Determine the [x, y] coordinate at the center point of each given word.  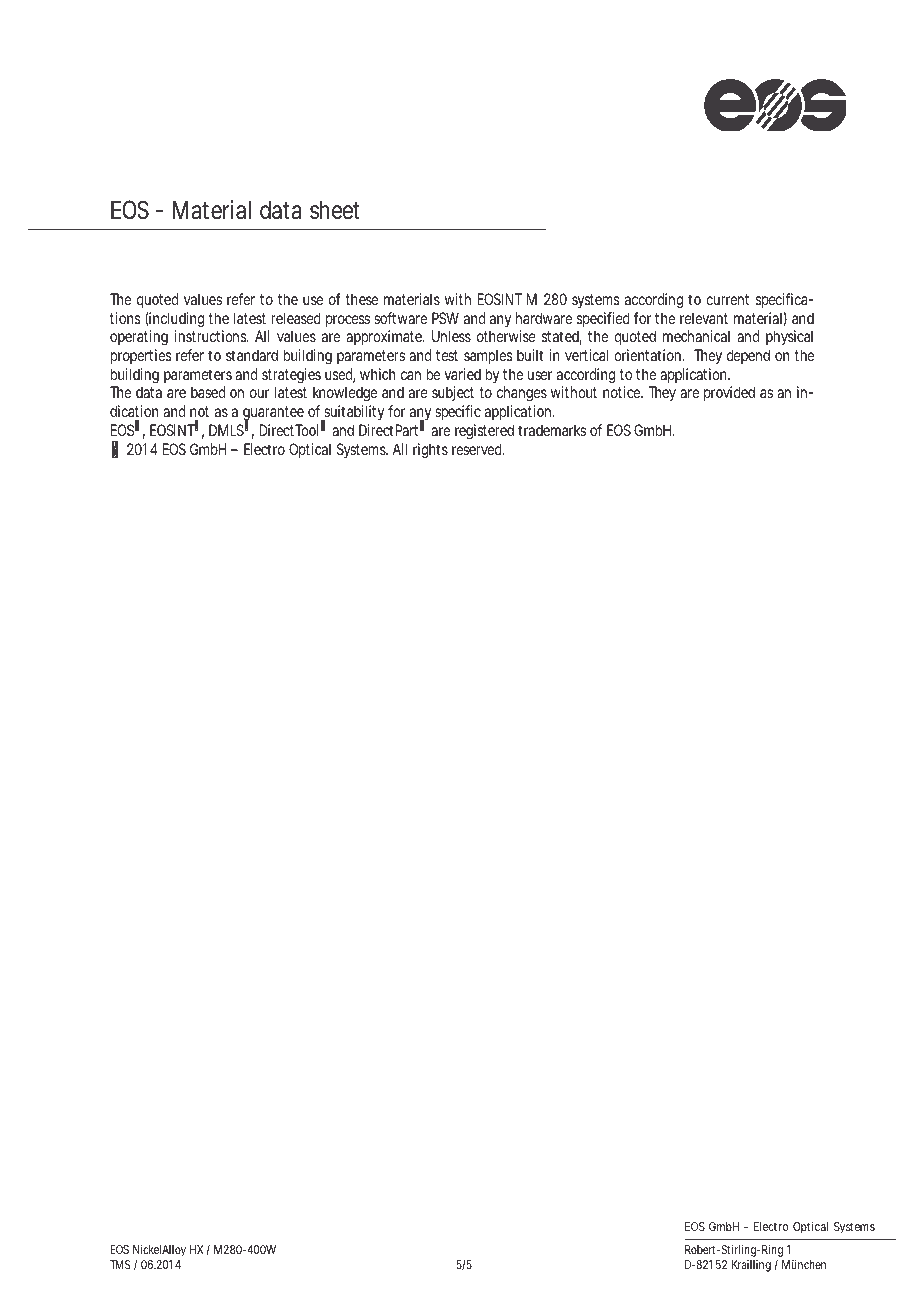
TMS [120, 1264]
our [259, 393]
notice [622, 392]
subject [453, 393]
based [208, 392]
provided [729, 394]
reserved [477, 449]
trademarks [552, 430]
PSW [445, 318]
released [296, 318]
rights [430, 451]
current [727, 299]
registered [484, 432]
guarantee [273, 414]
